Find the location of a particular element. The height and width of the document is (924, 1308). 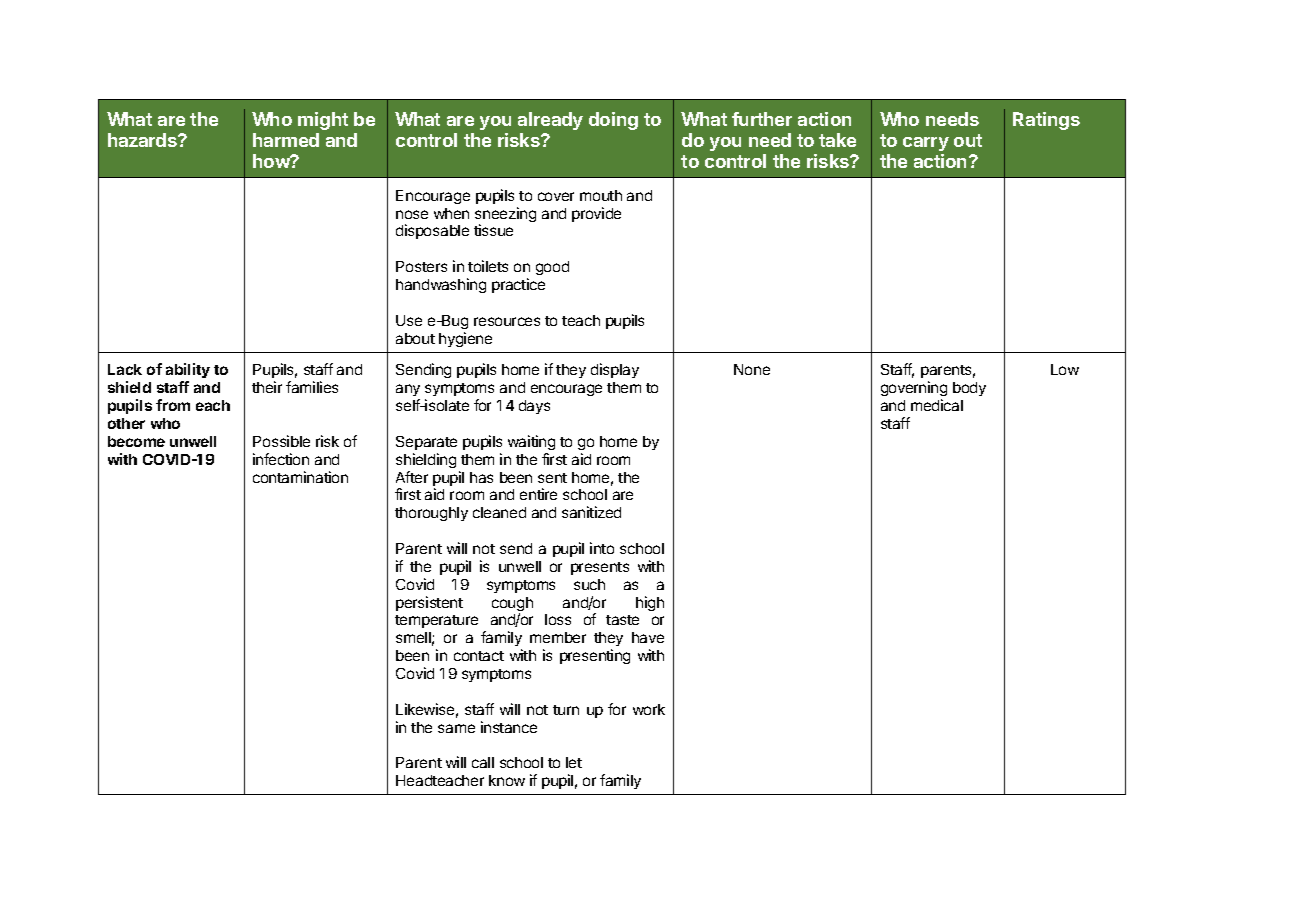

persistent is located at coordinates (429, 603).
